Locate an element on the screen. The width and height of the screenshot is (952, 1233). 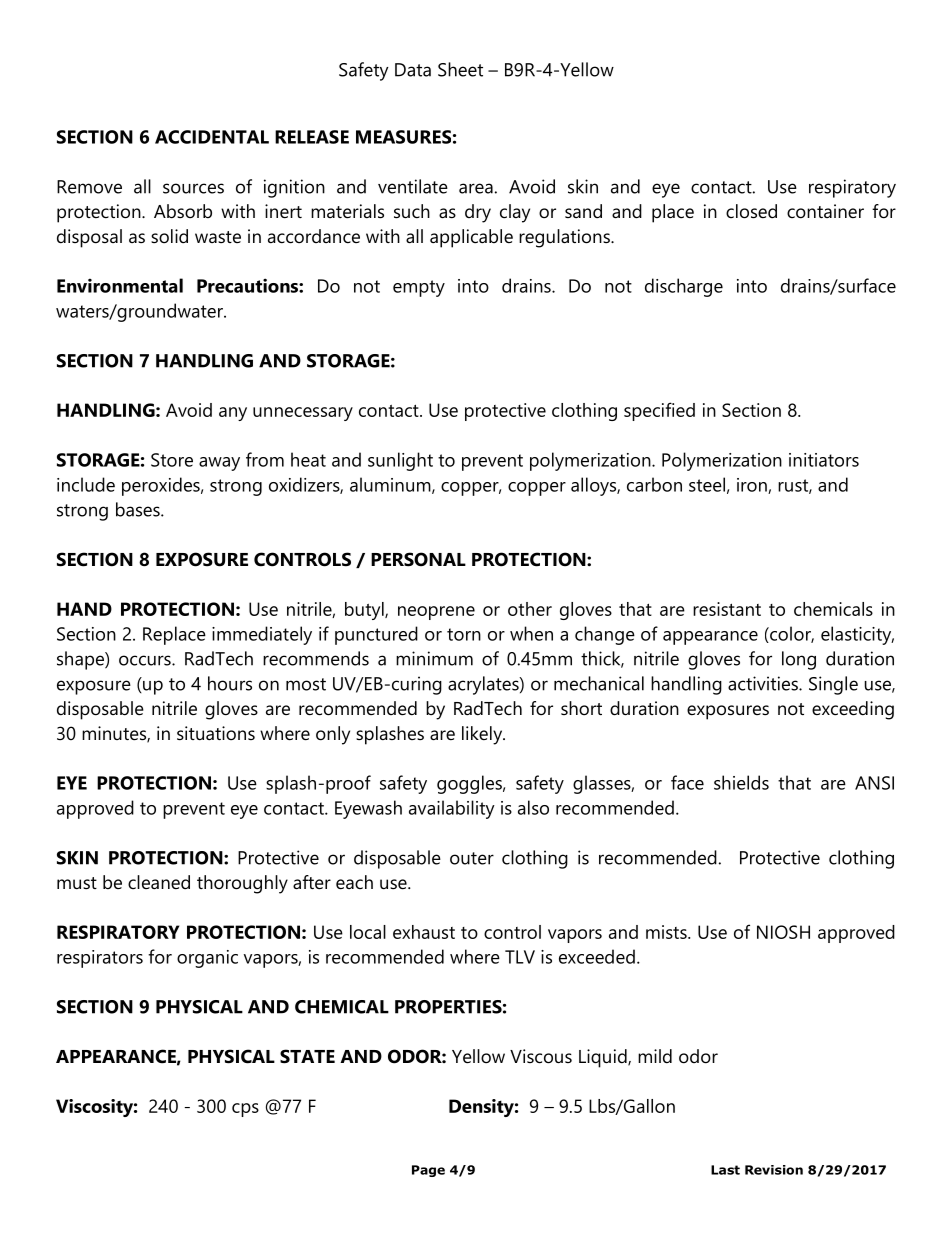
empty is located at coordinates (419, 288).
